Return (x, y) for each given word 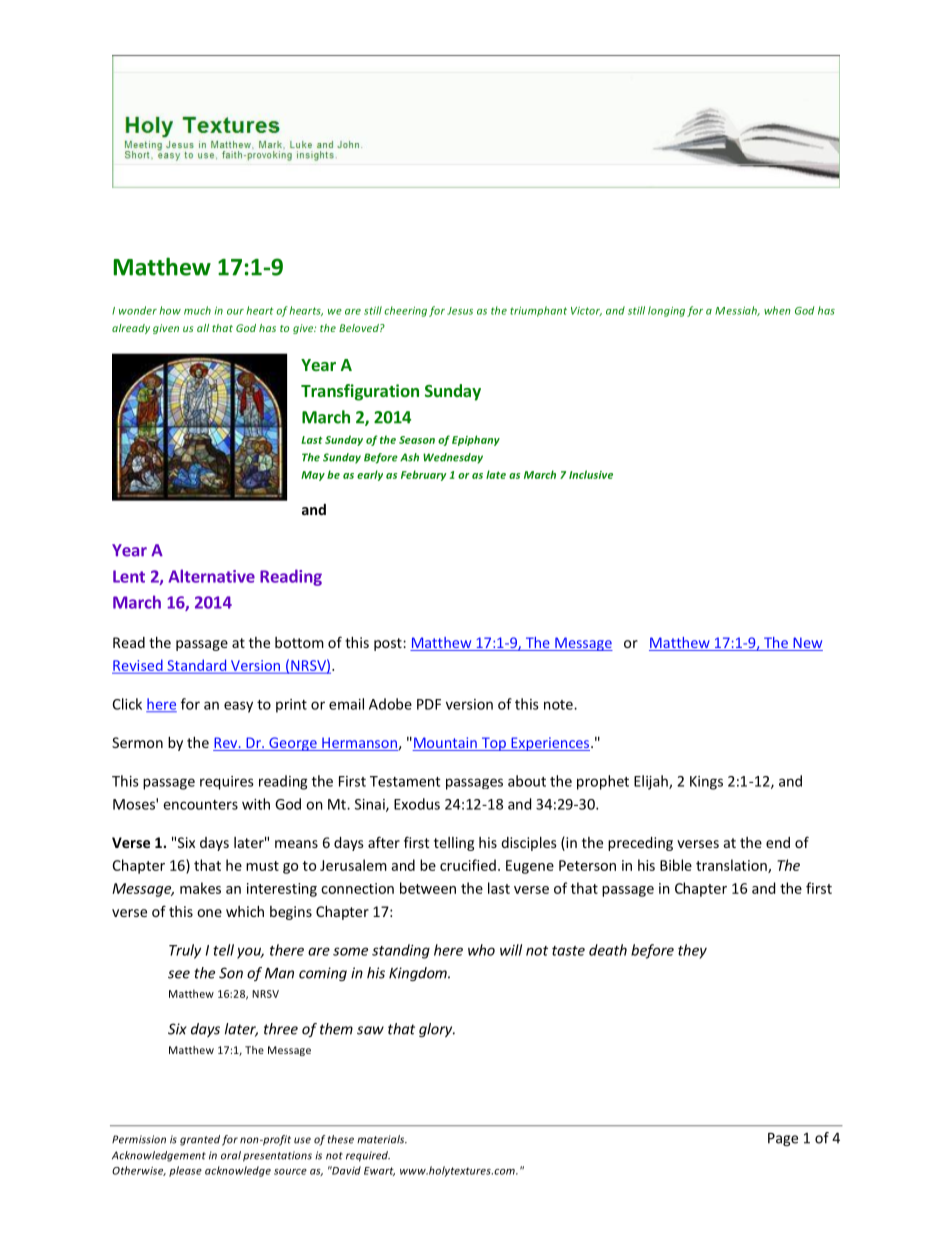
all (203, 328)
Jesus (460, 311)
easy (238, 707)
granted (200, 1140)
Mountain (445, 744)
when (777, 310)
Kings (706, 783)
